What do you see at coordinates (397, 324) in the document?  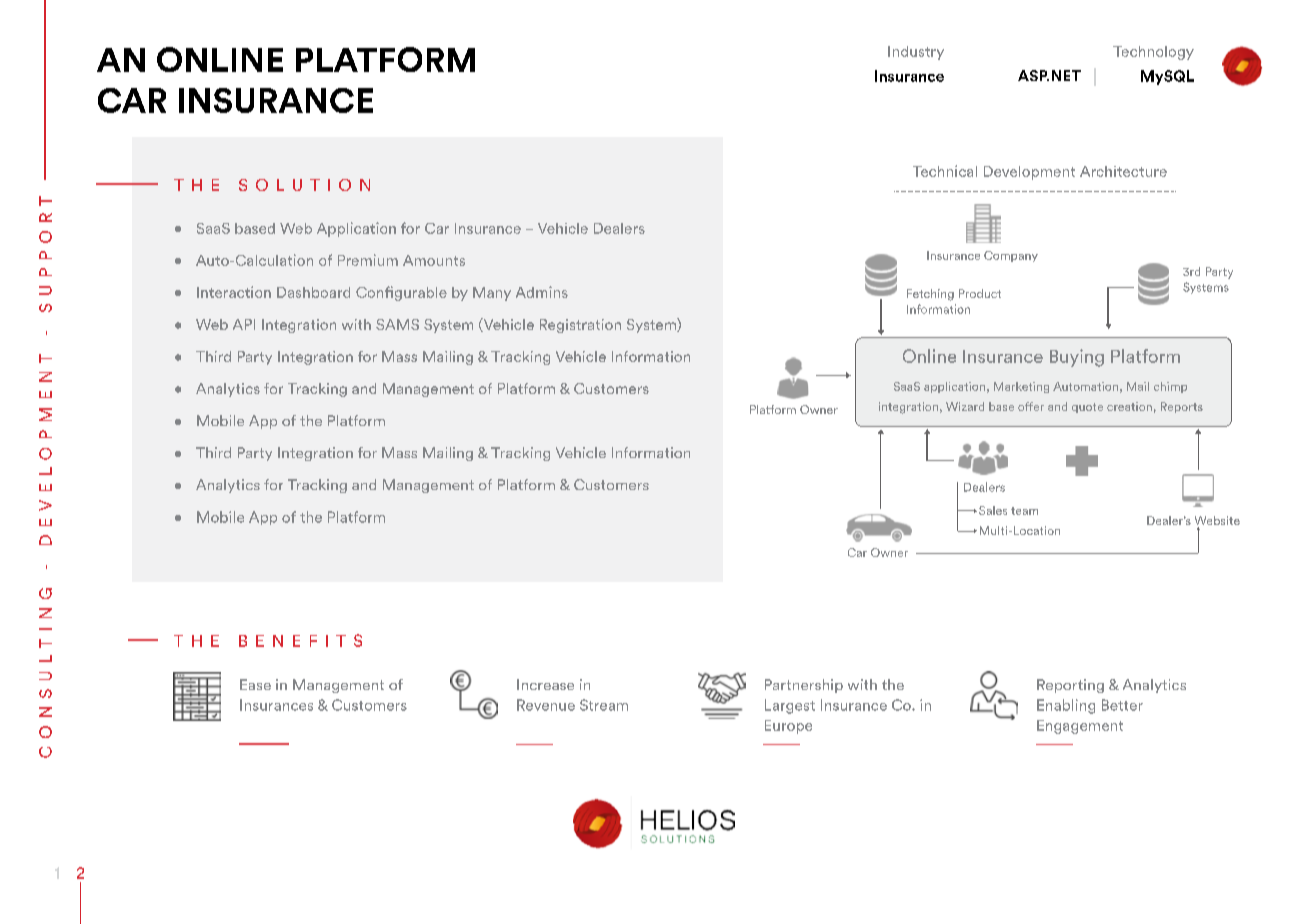 I see `SAMS` at bounding box center [397, 324].
